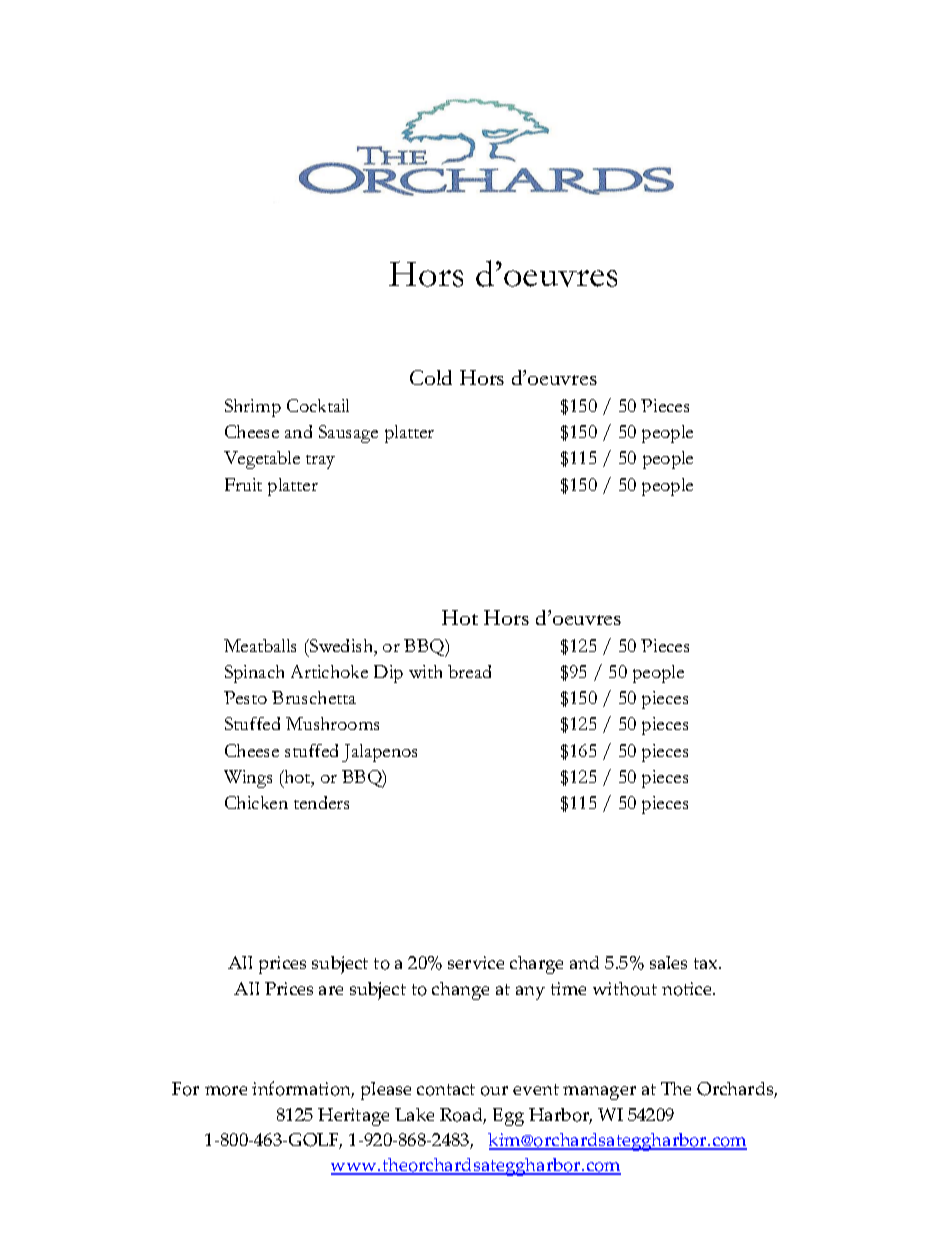 This document has height=1233, width=952. I want to click on notice, so click(688, 989).
